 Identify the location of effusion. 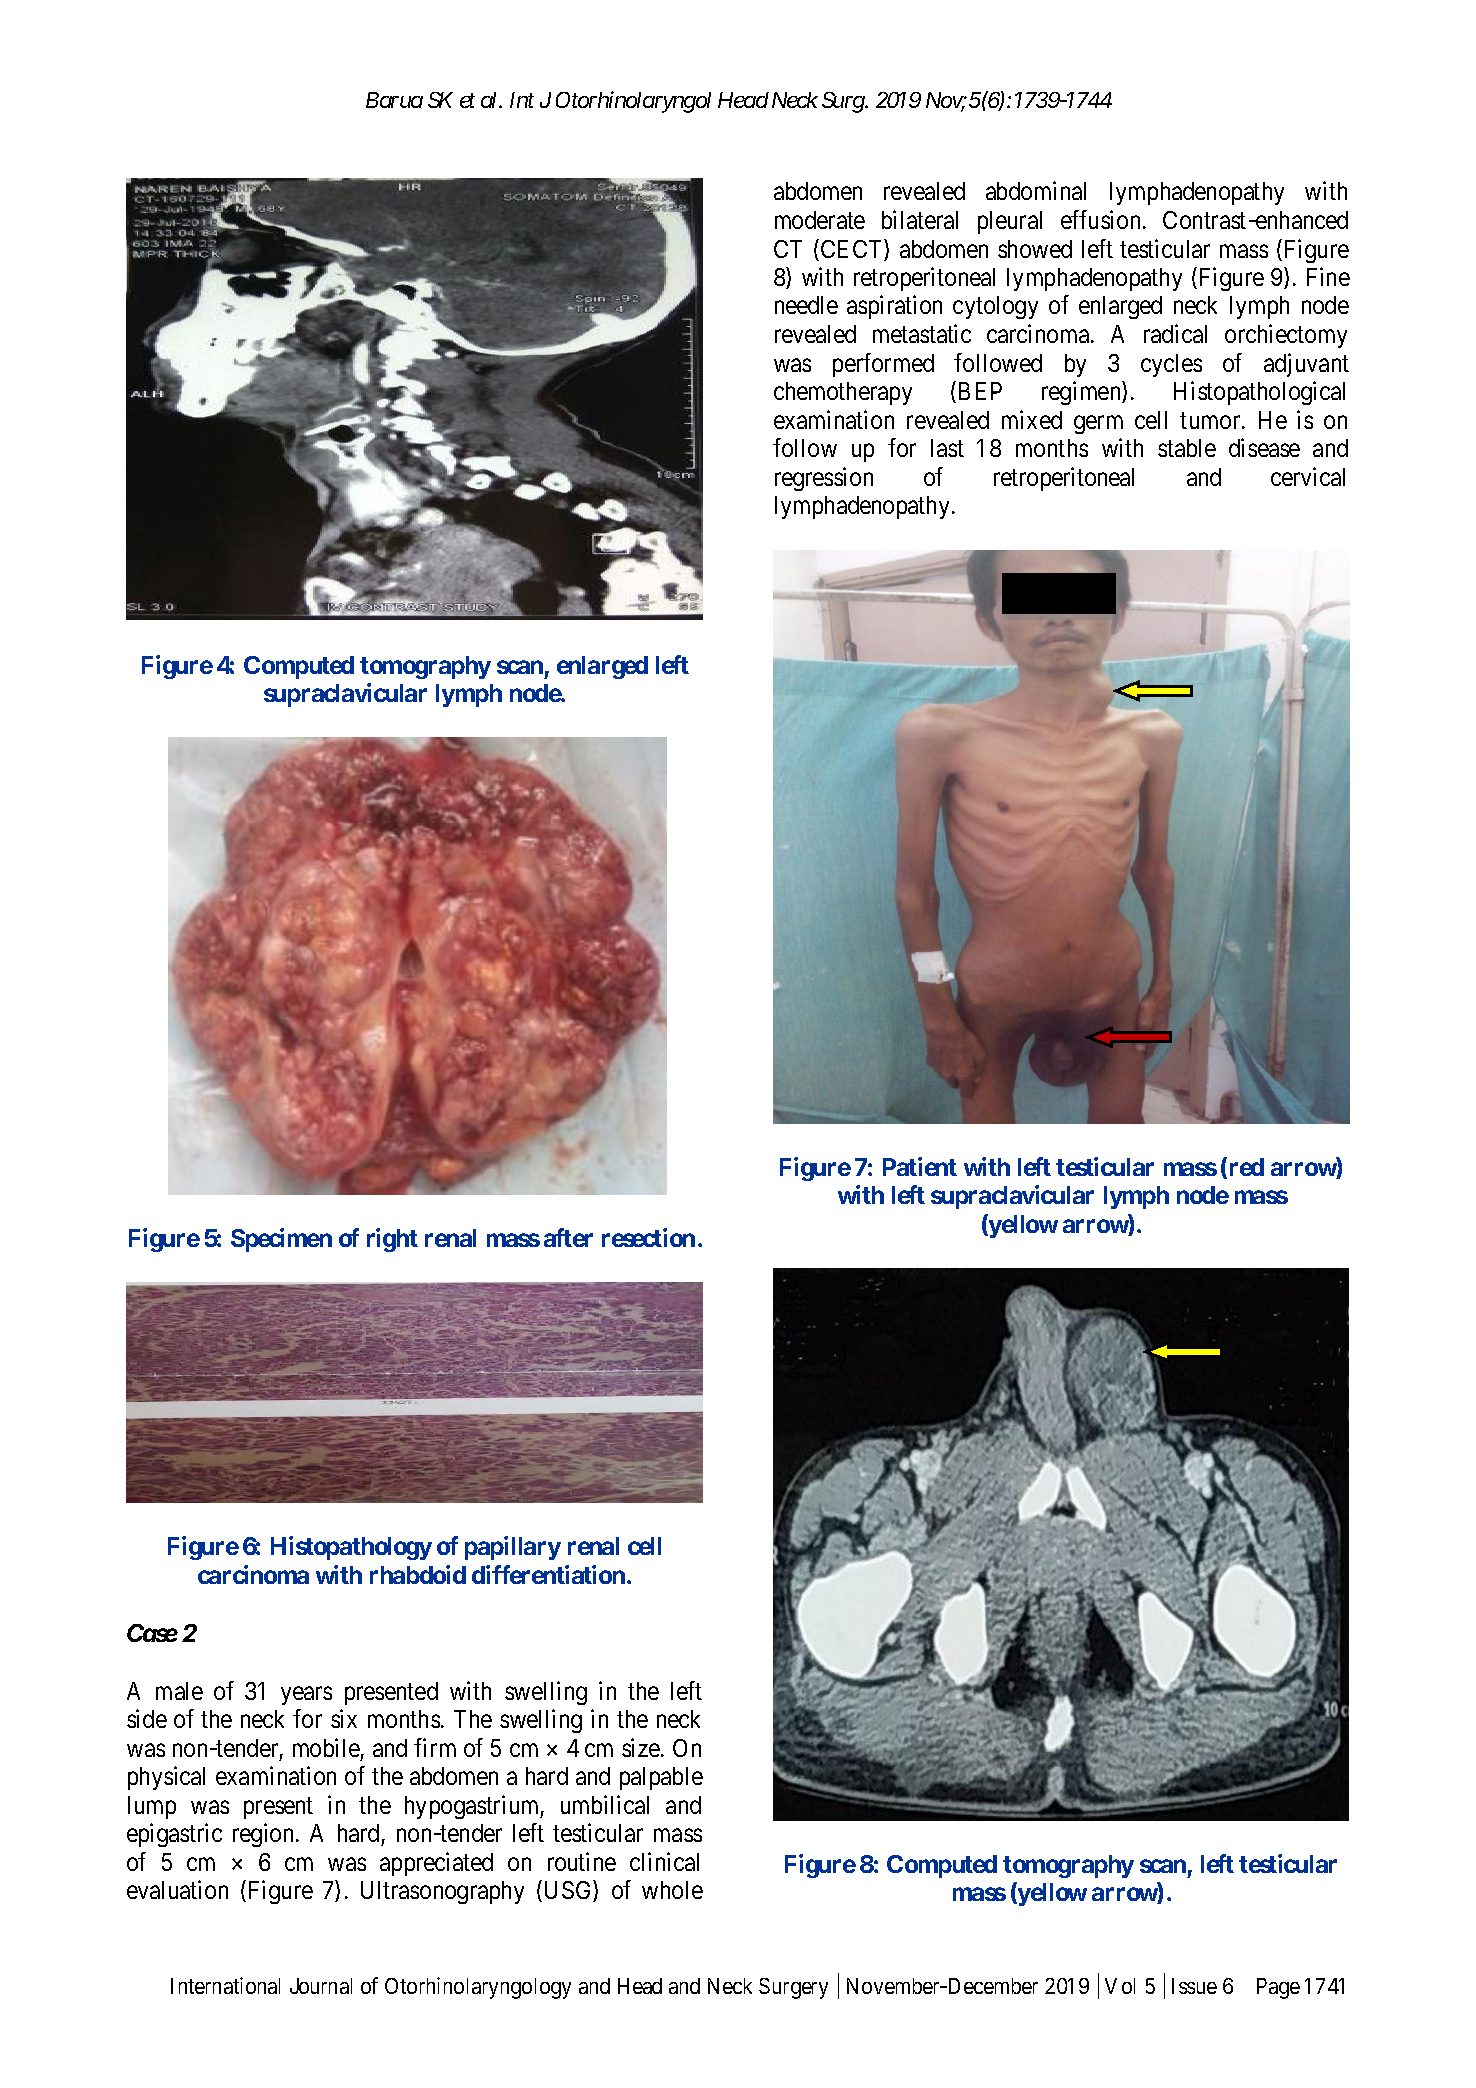
(1102, 219).
